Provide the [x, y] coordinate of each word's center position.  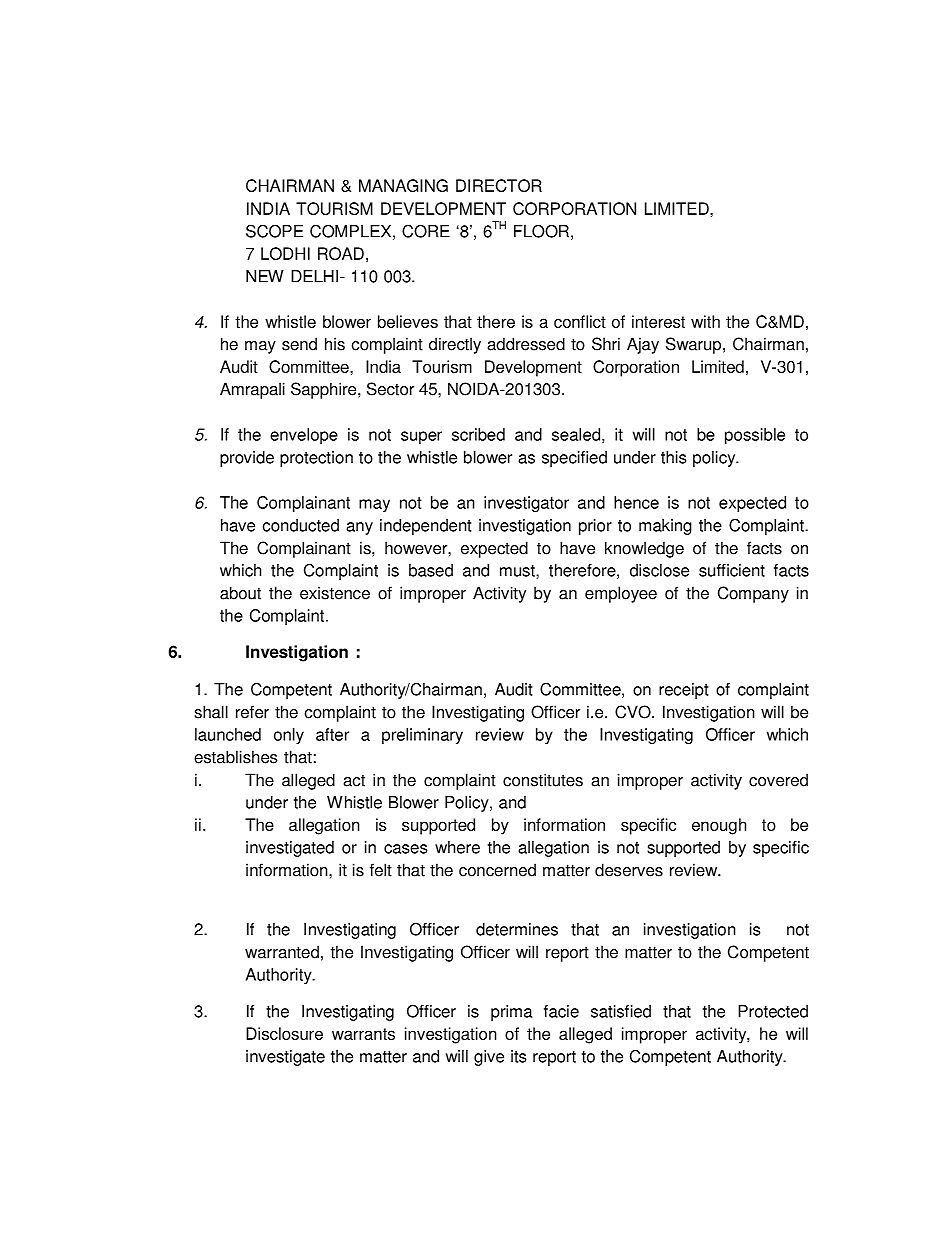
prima [511, 1013]
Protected [773, 1011]
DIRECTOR [499, 185]
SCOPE [274, 231]
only [289, 736]
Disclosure [284, 1033]
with [705, 321]
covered [778, 780]
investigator [526, 504]
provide [247, 459]
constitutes [543, 780]
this [673, 457]
